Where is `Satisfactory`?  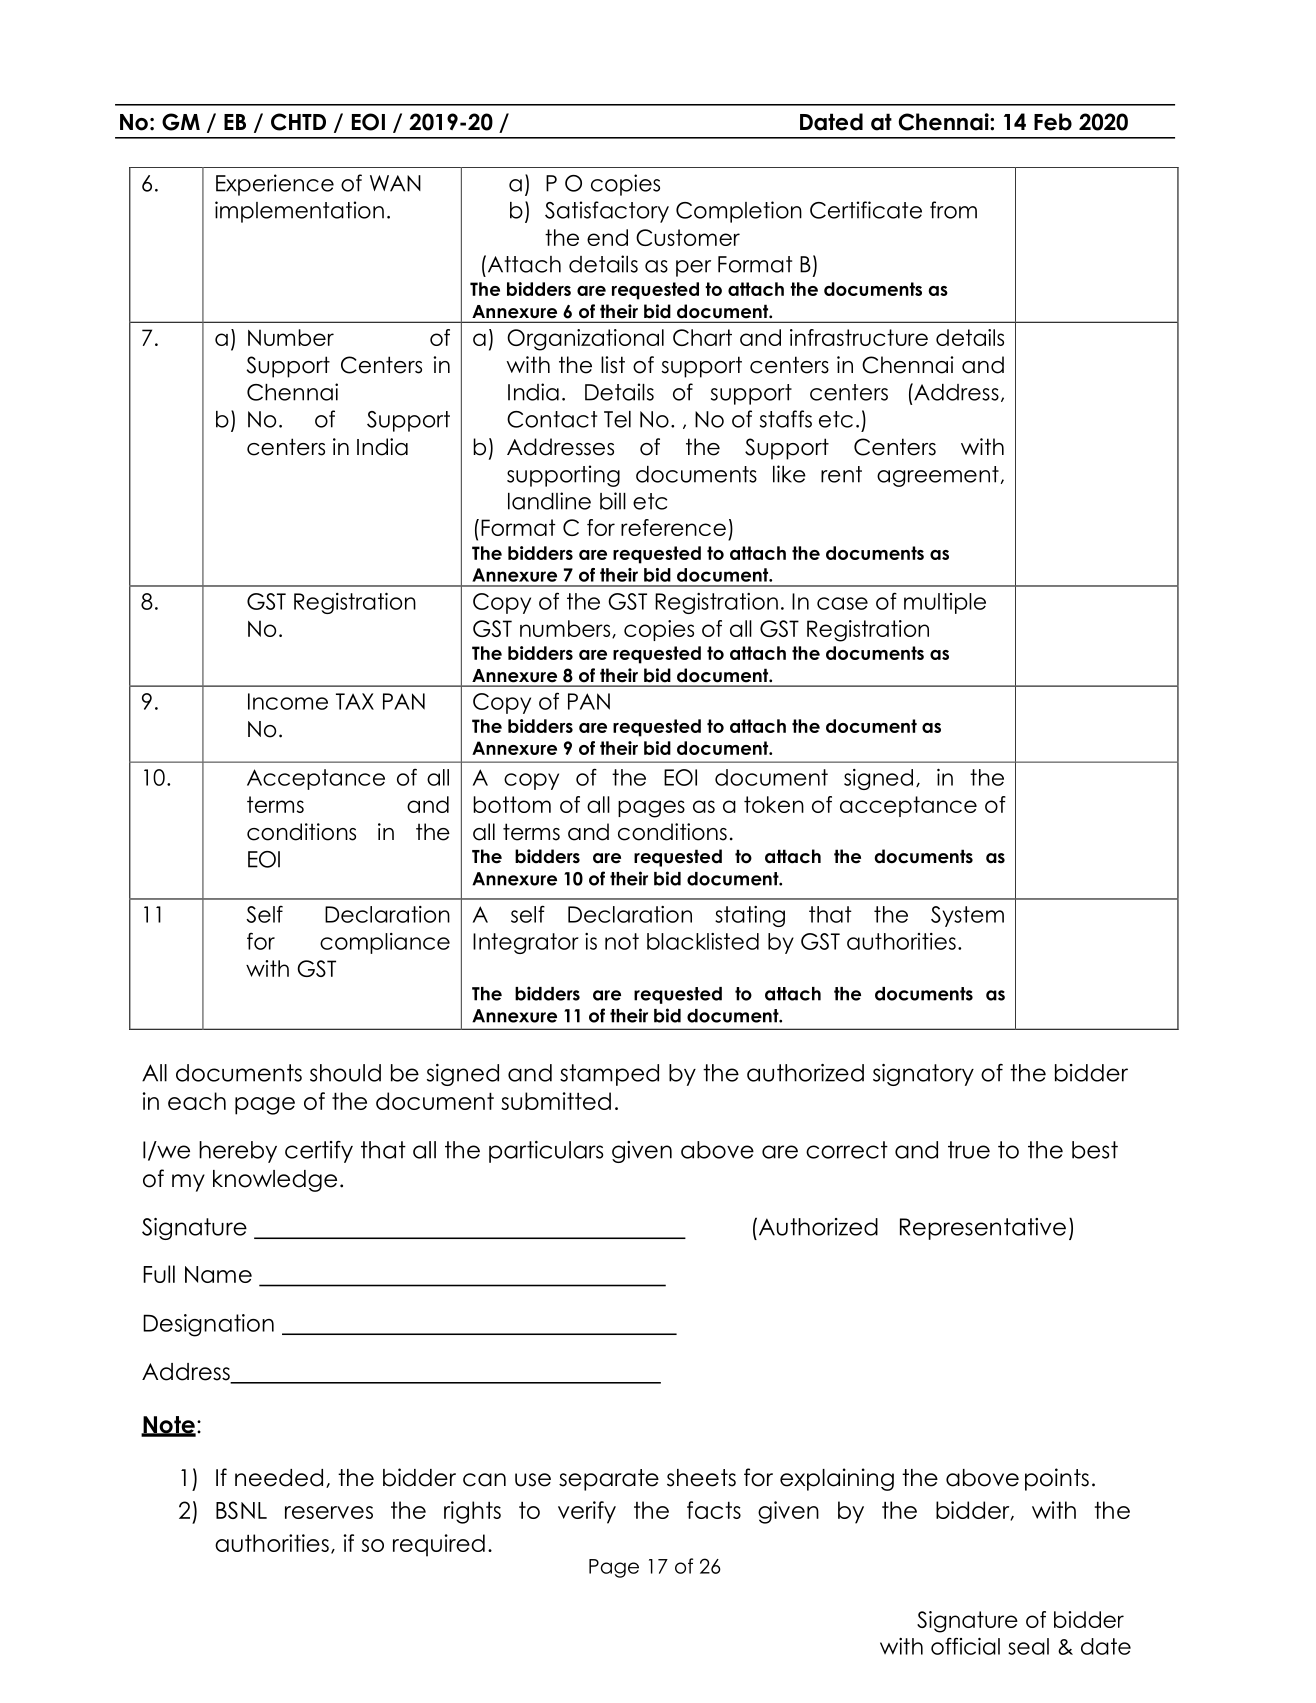 Satisfactory is located at coordinates (607, 212).
